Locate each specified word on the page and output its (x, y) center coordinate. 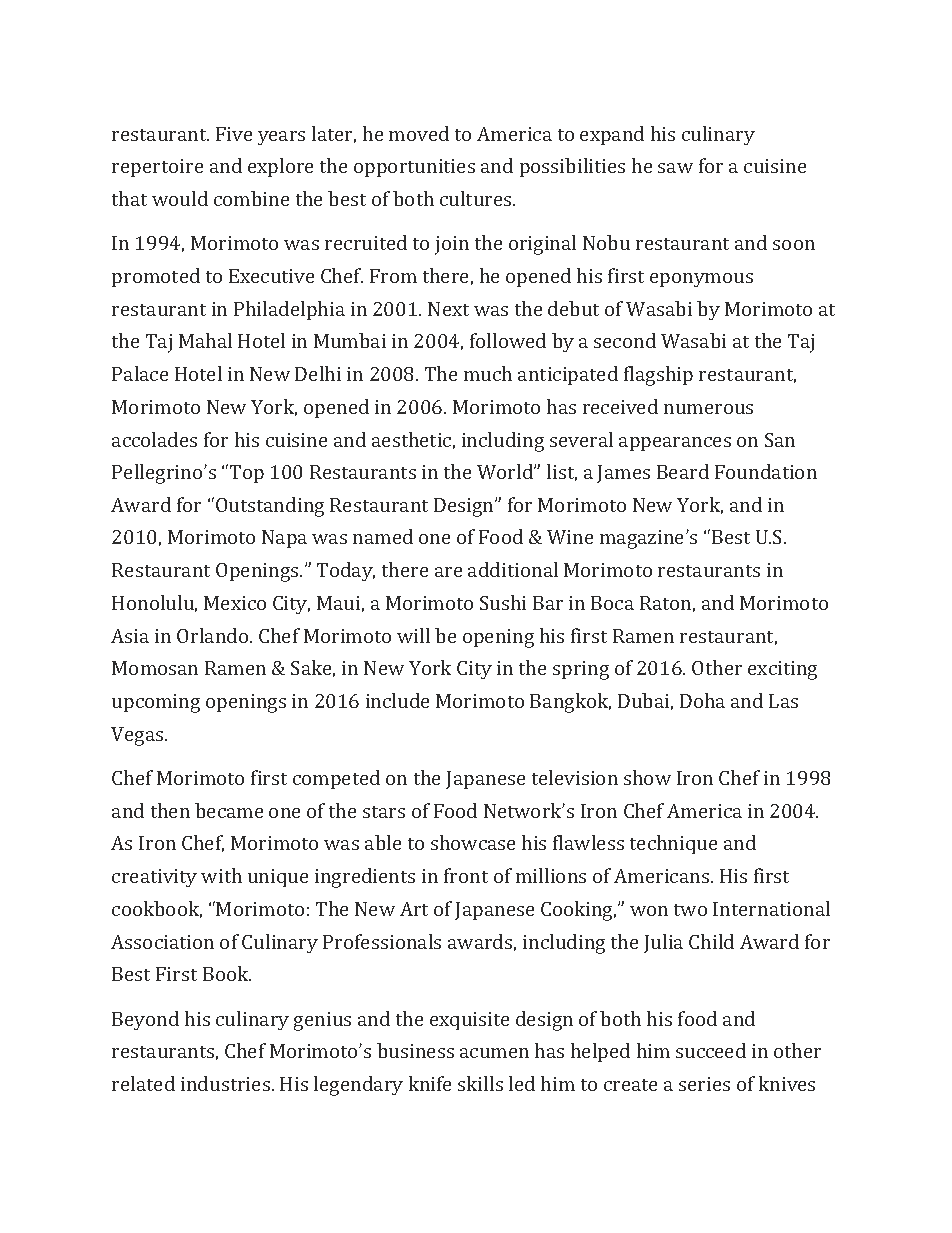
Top (247, 474)
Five (234, 134)
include (397, 700)
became (229, 810)
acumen (494, 1053)
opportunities (414, 168)
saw (675, 168)
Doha (702, 700)
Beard (683, 471)
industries (227, 1083)
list (562, 472)
